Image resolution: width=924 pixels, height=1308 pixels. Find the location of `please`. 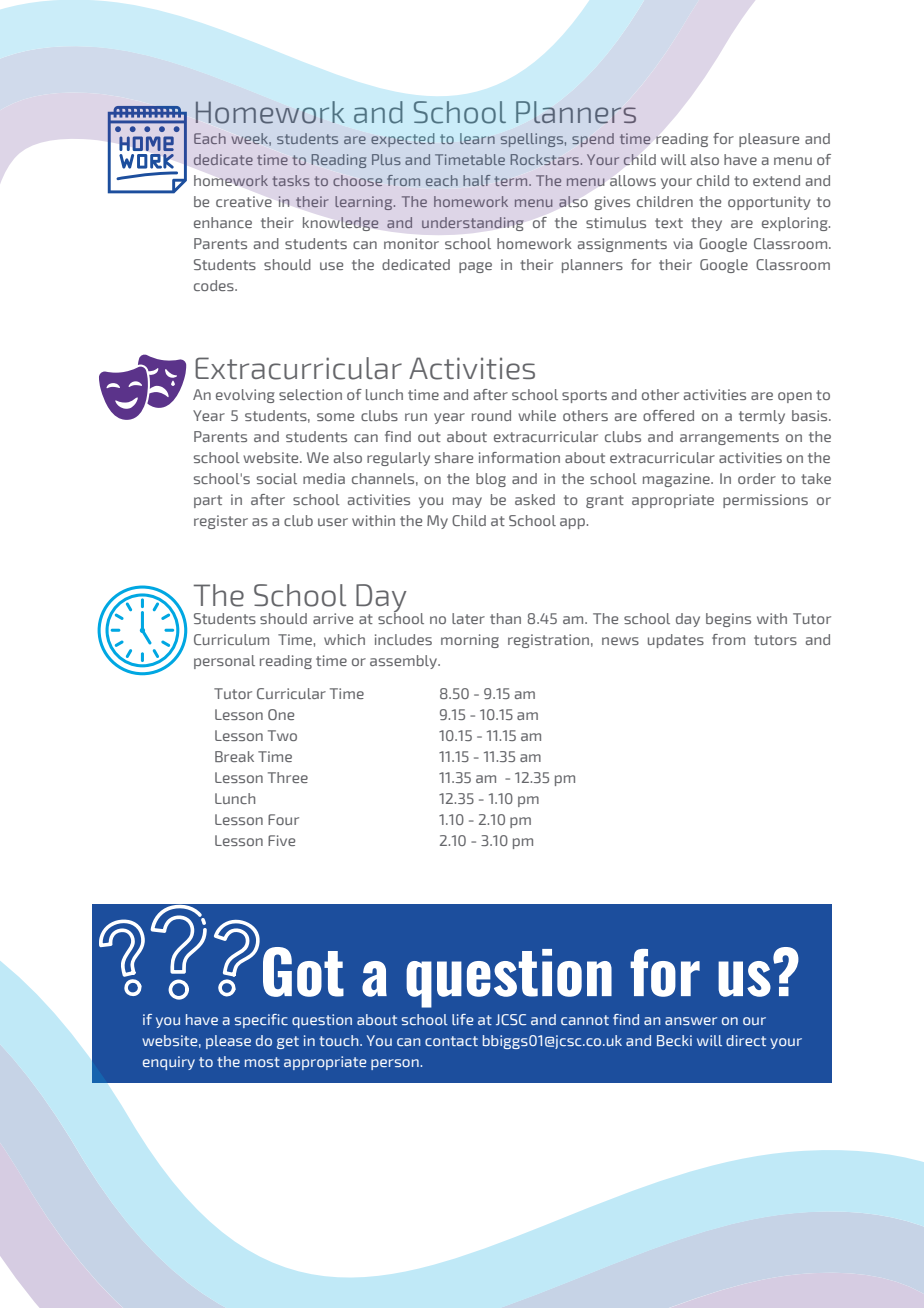

please is located at coordinates (228, 1042).
